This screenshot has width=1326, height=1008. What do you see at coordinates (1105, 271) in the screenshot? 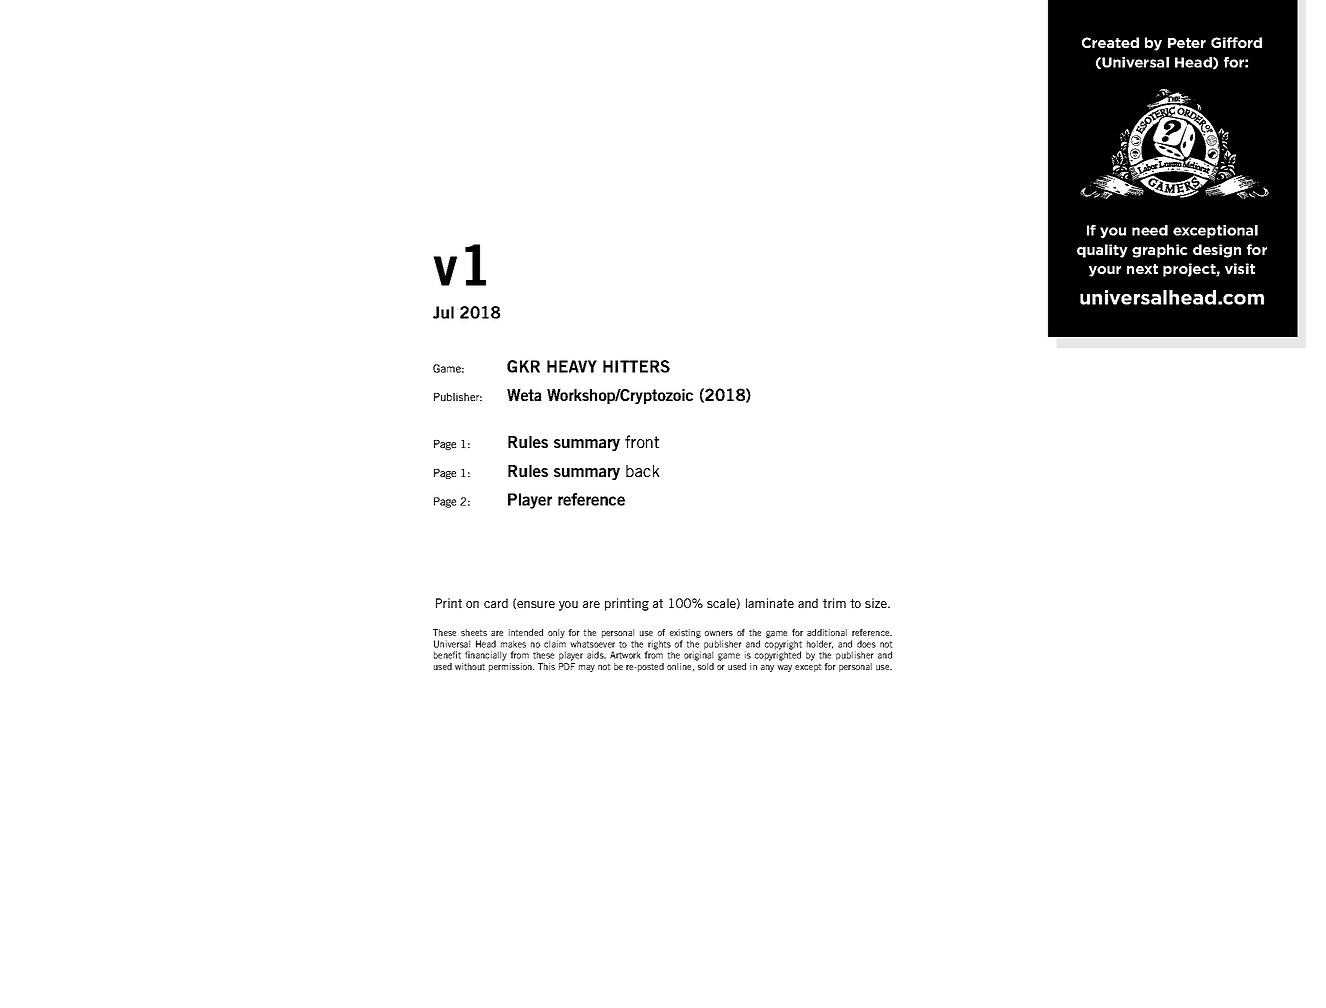
I see `your` at bounding box center [1105, 271].
